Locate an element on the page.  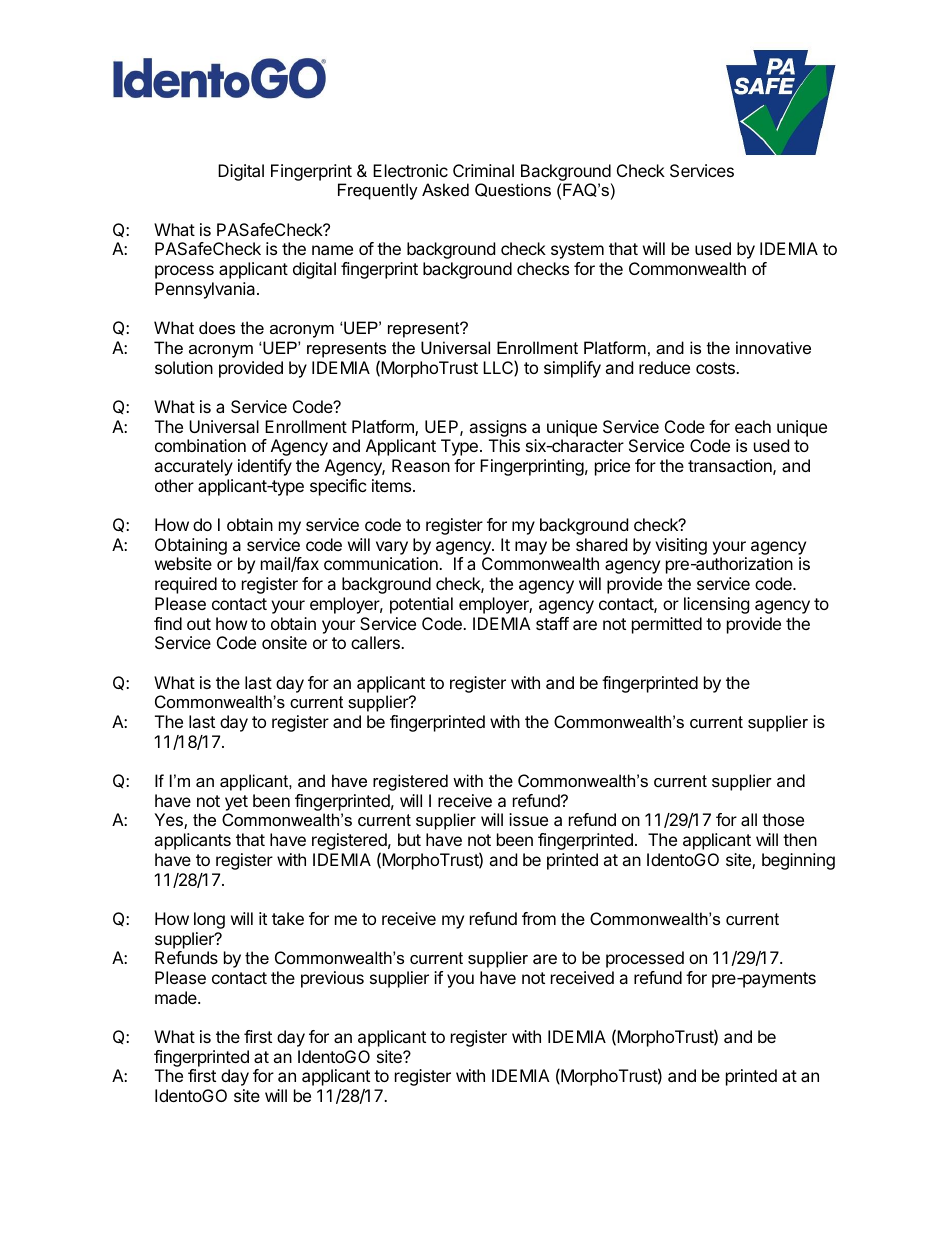
yet is located at coordinates (236, 803).
